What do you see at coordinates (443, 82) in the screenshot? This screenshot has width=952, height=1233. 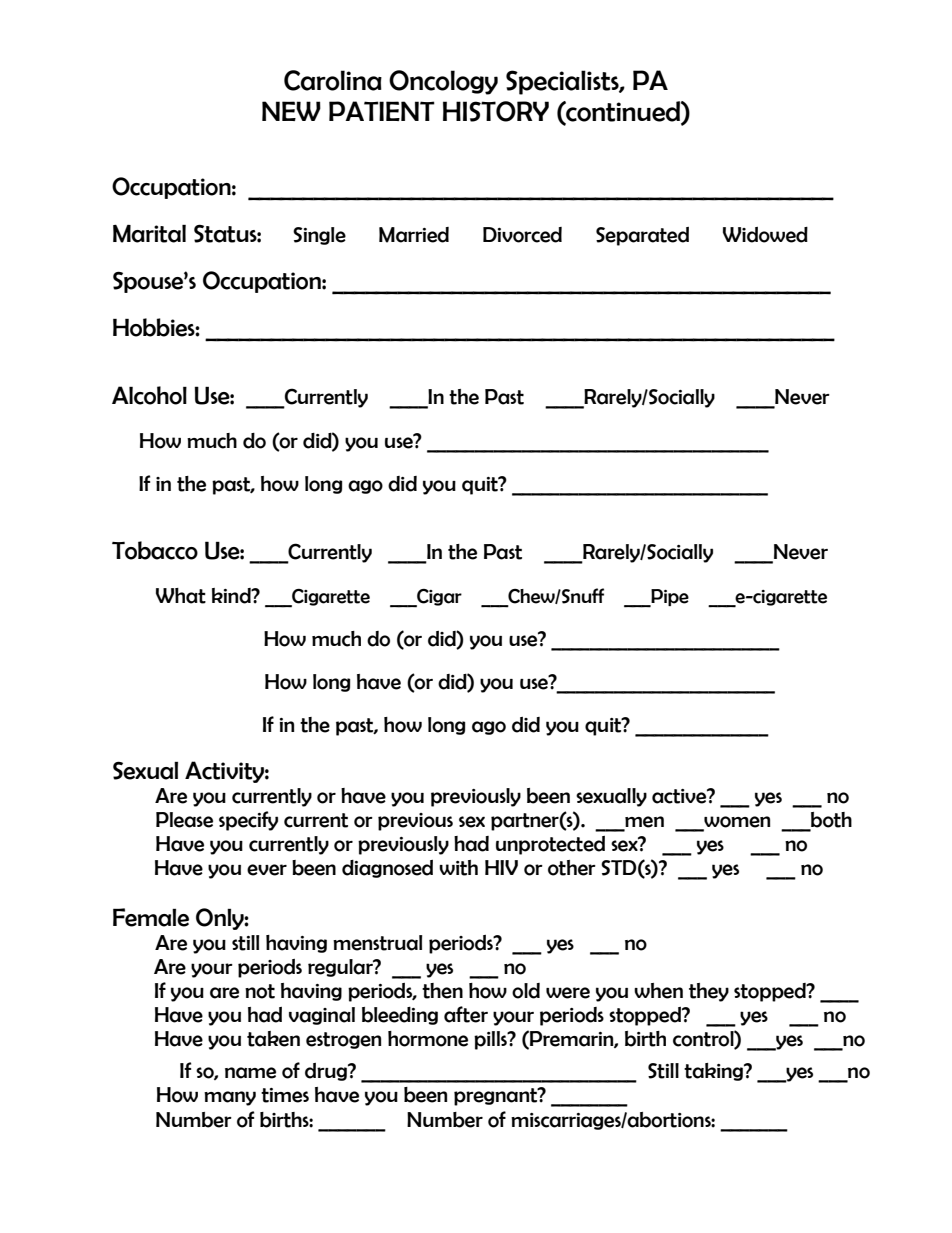 I see `Oncology` at bounding box center [443, 82].
